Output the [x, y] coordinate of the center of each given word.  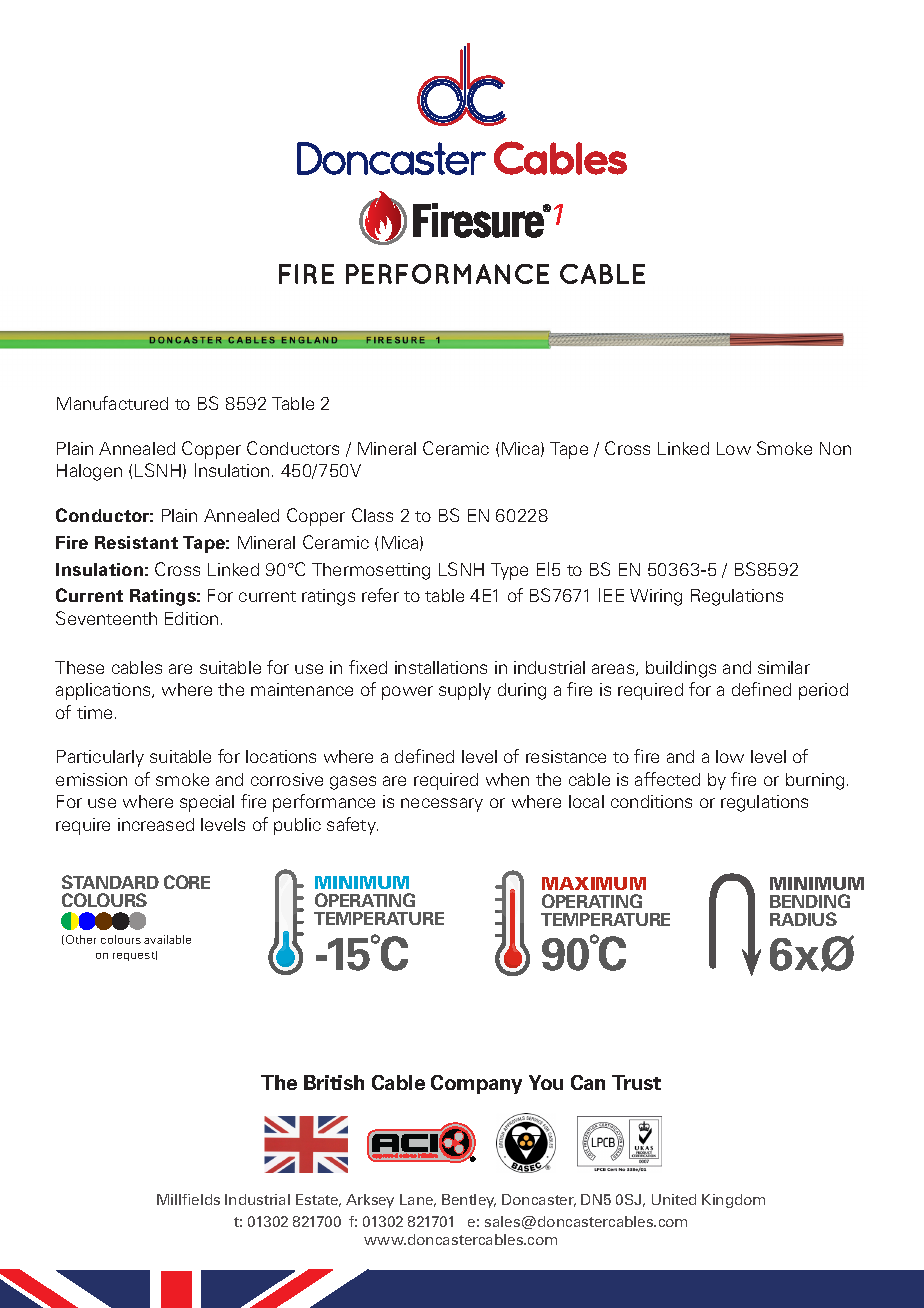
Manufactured [112, 403]
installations [441, 667]
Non [835, 448]
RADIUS [803, 919]
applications [104, 691]
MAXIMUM [594, 883]
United [674, 1199]
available [167, 939]
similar [784, 667]
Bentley [469, 1201]
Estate [318, 1200]
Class [372, 515]
